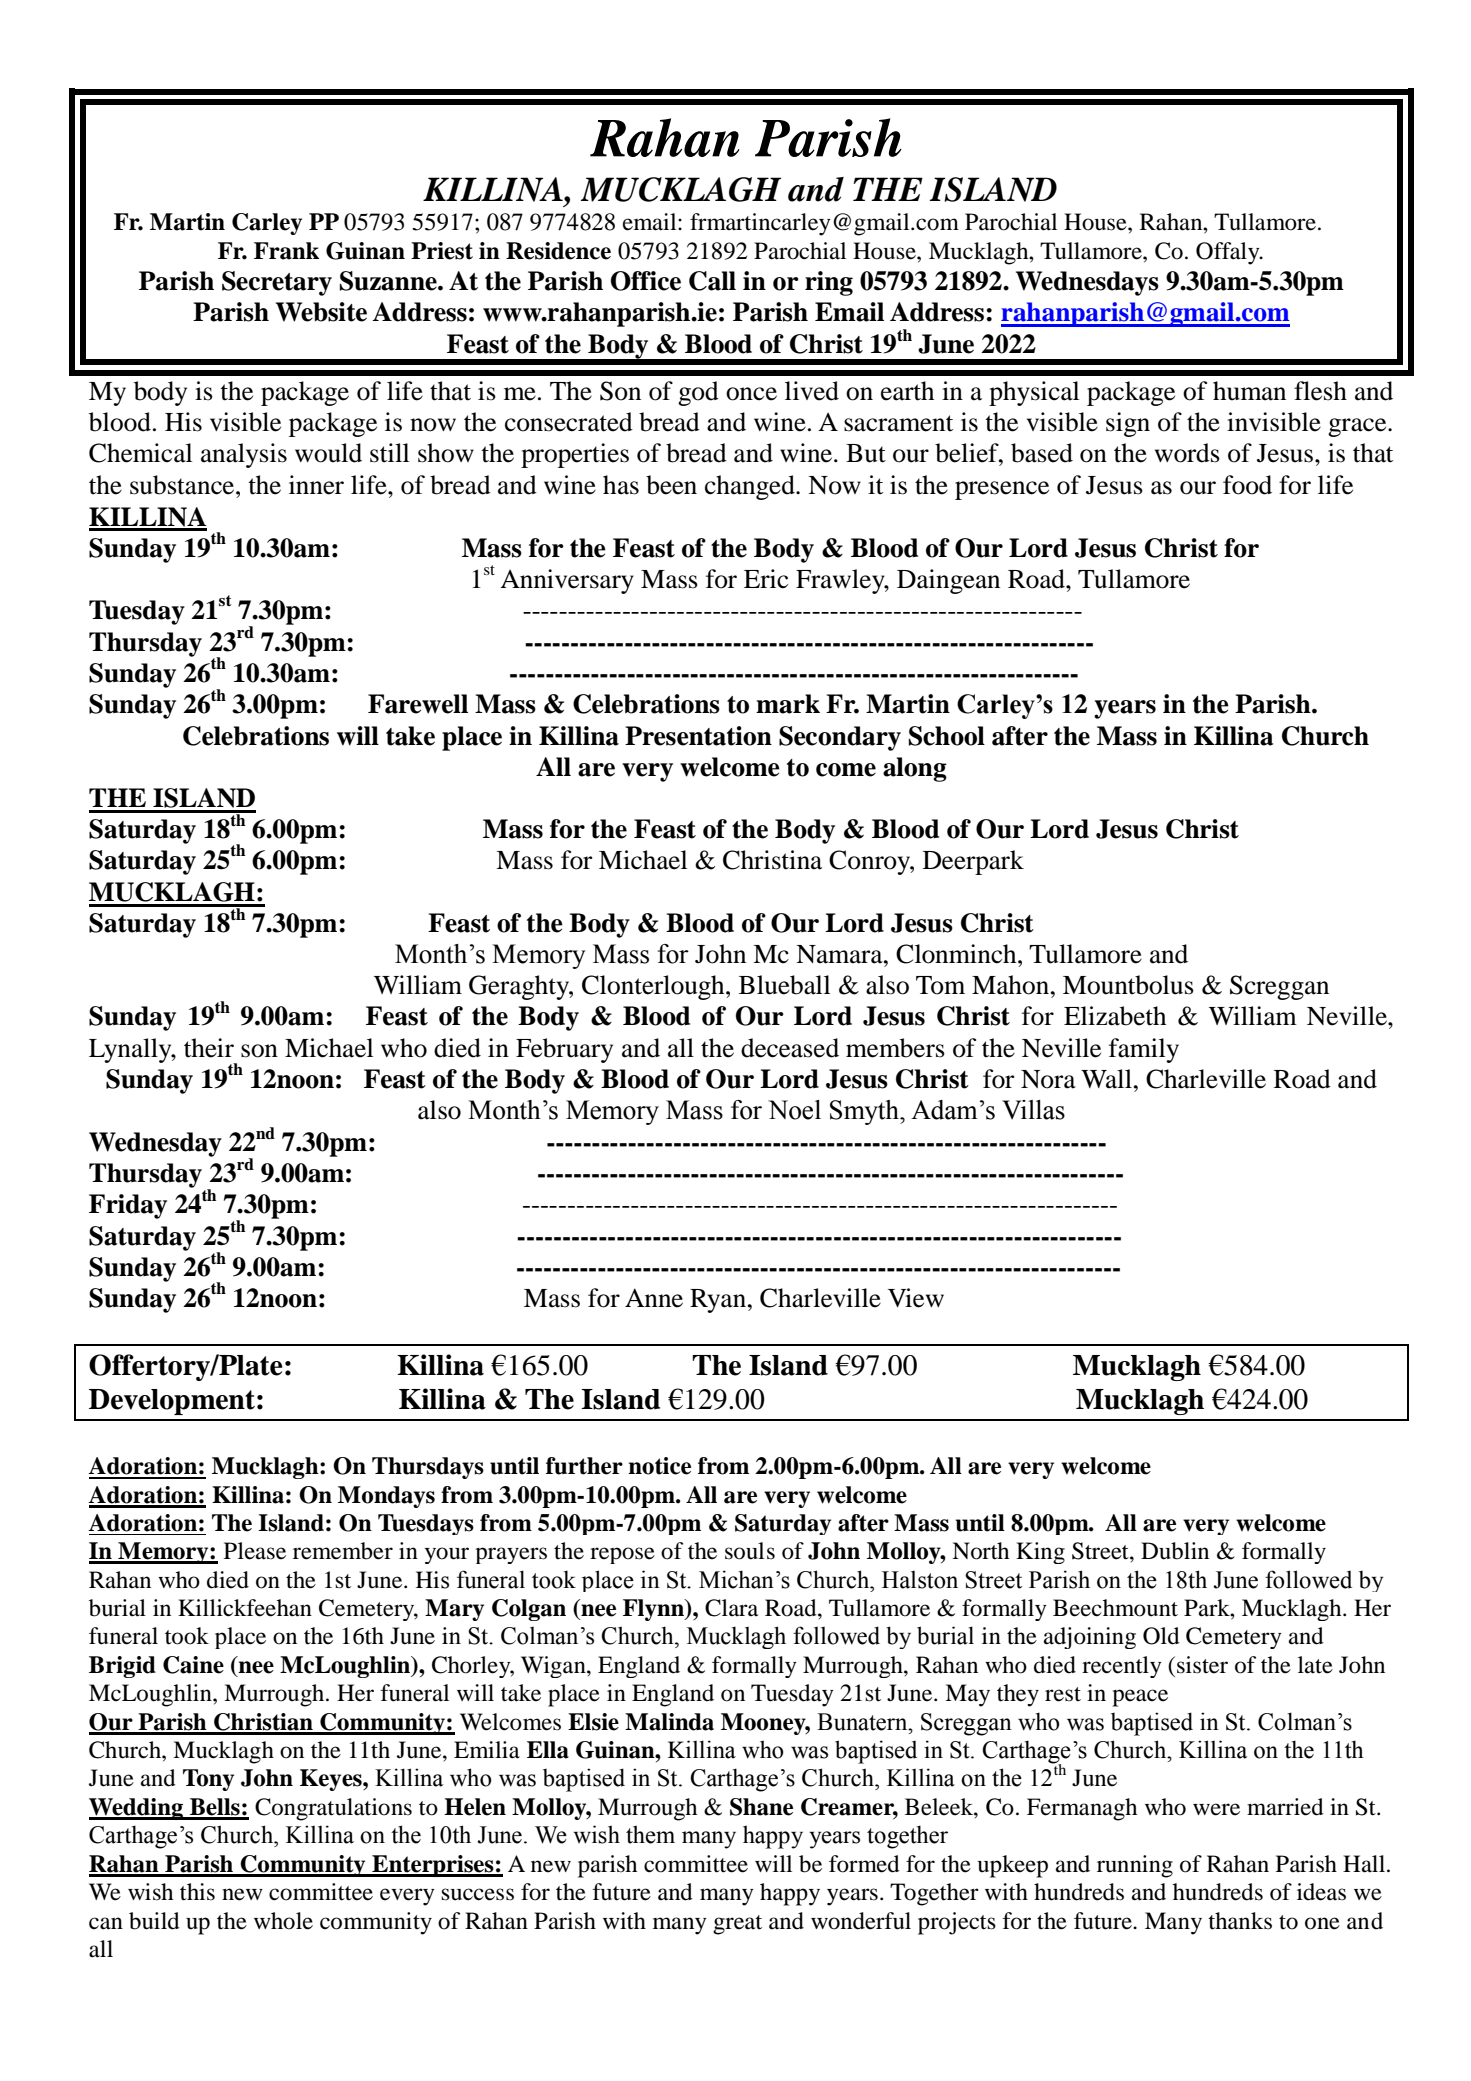 Image resolution: width=1471 pixels, height=2081 pixels. What do you see at coordinates (277, 283) in the screenshot?
I see `Secretary` at bounding box center [277, 283].
